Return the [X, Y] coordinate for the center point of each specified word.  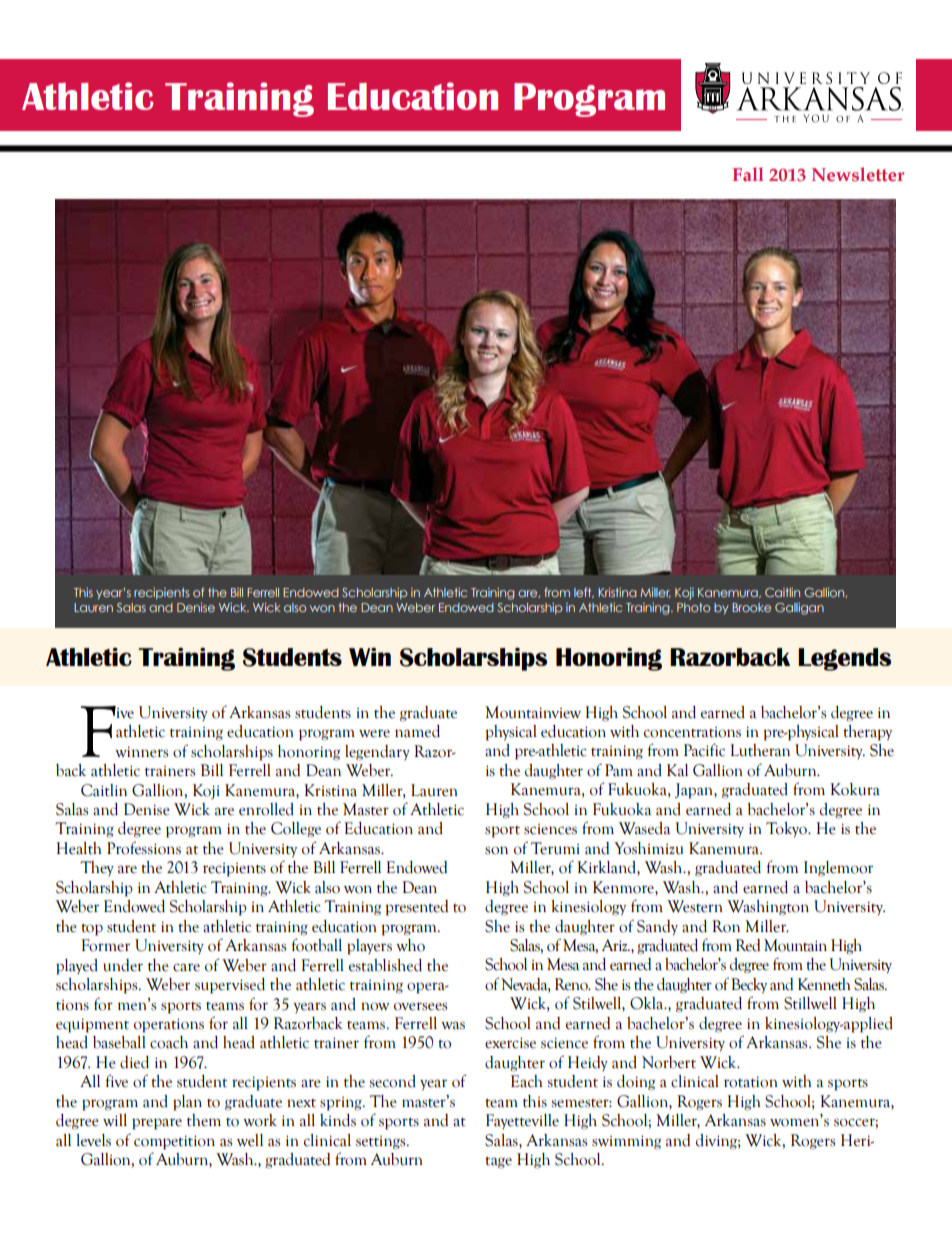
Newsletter [858, 174]
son [496, 850]
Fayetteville [522, 1121]
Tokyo [787, 829]
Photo [693, 607]
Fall [748, 174]
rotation [751, 1082]
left [584, 592]
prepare [157, 1124]
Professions [144, 848]
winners [141, 752]
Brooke [751, 607]
